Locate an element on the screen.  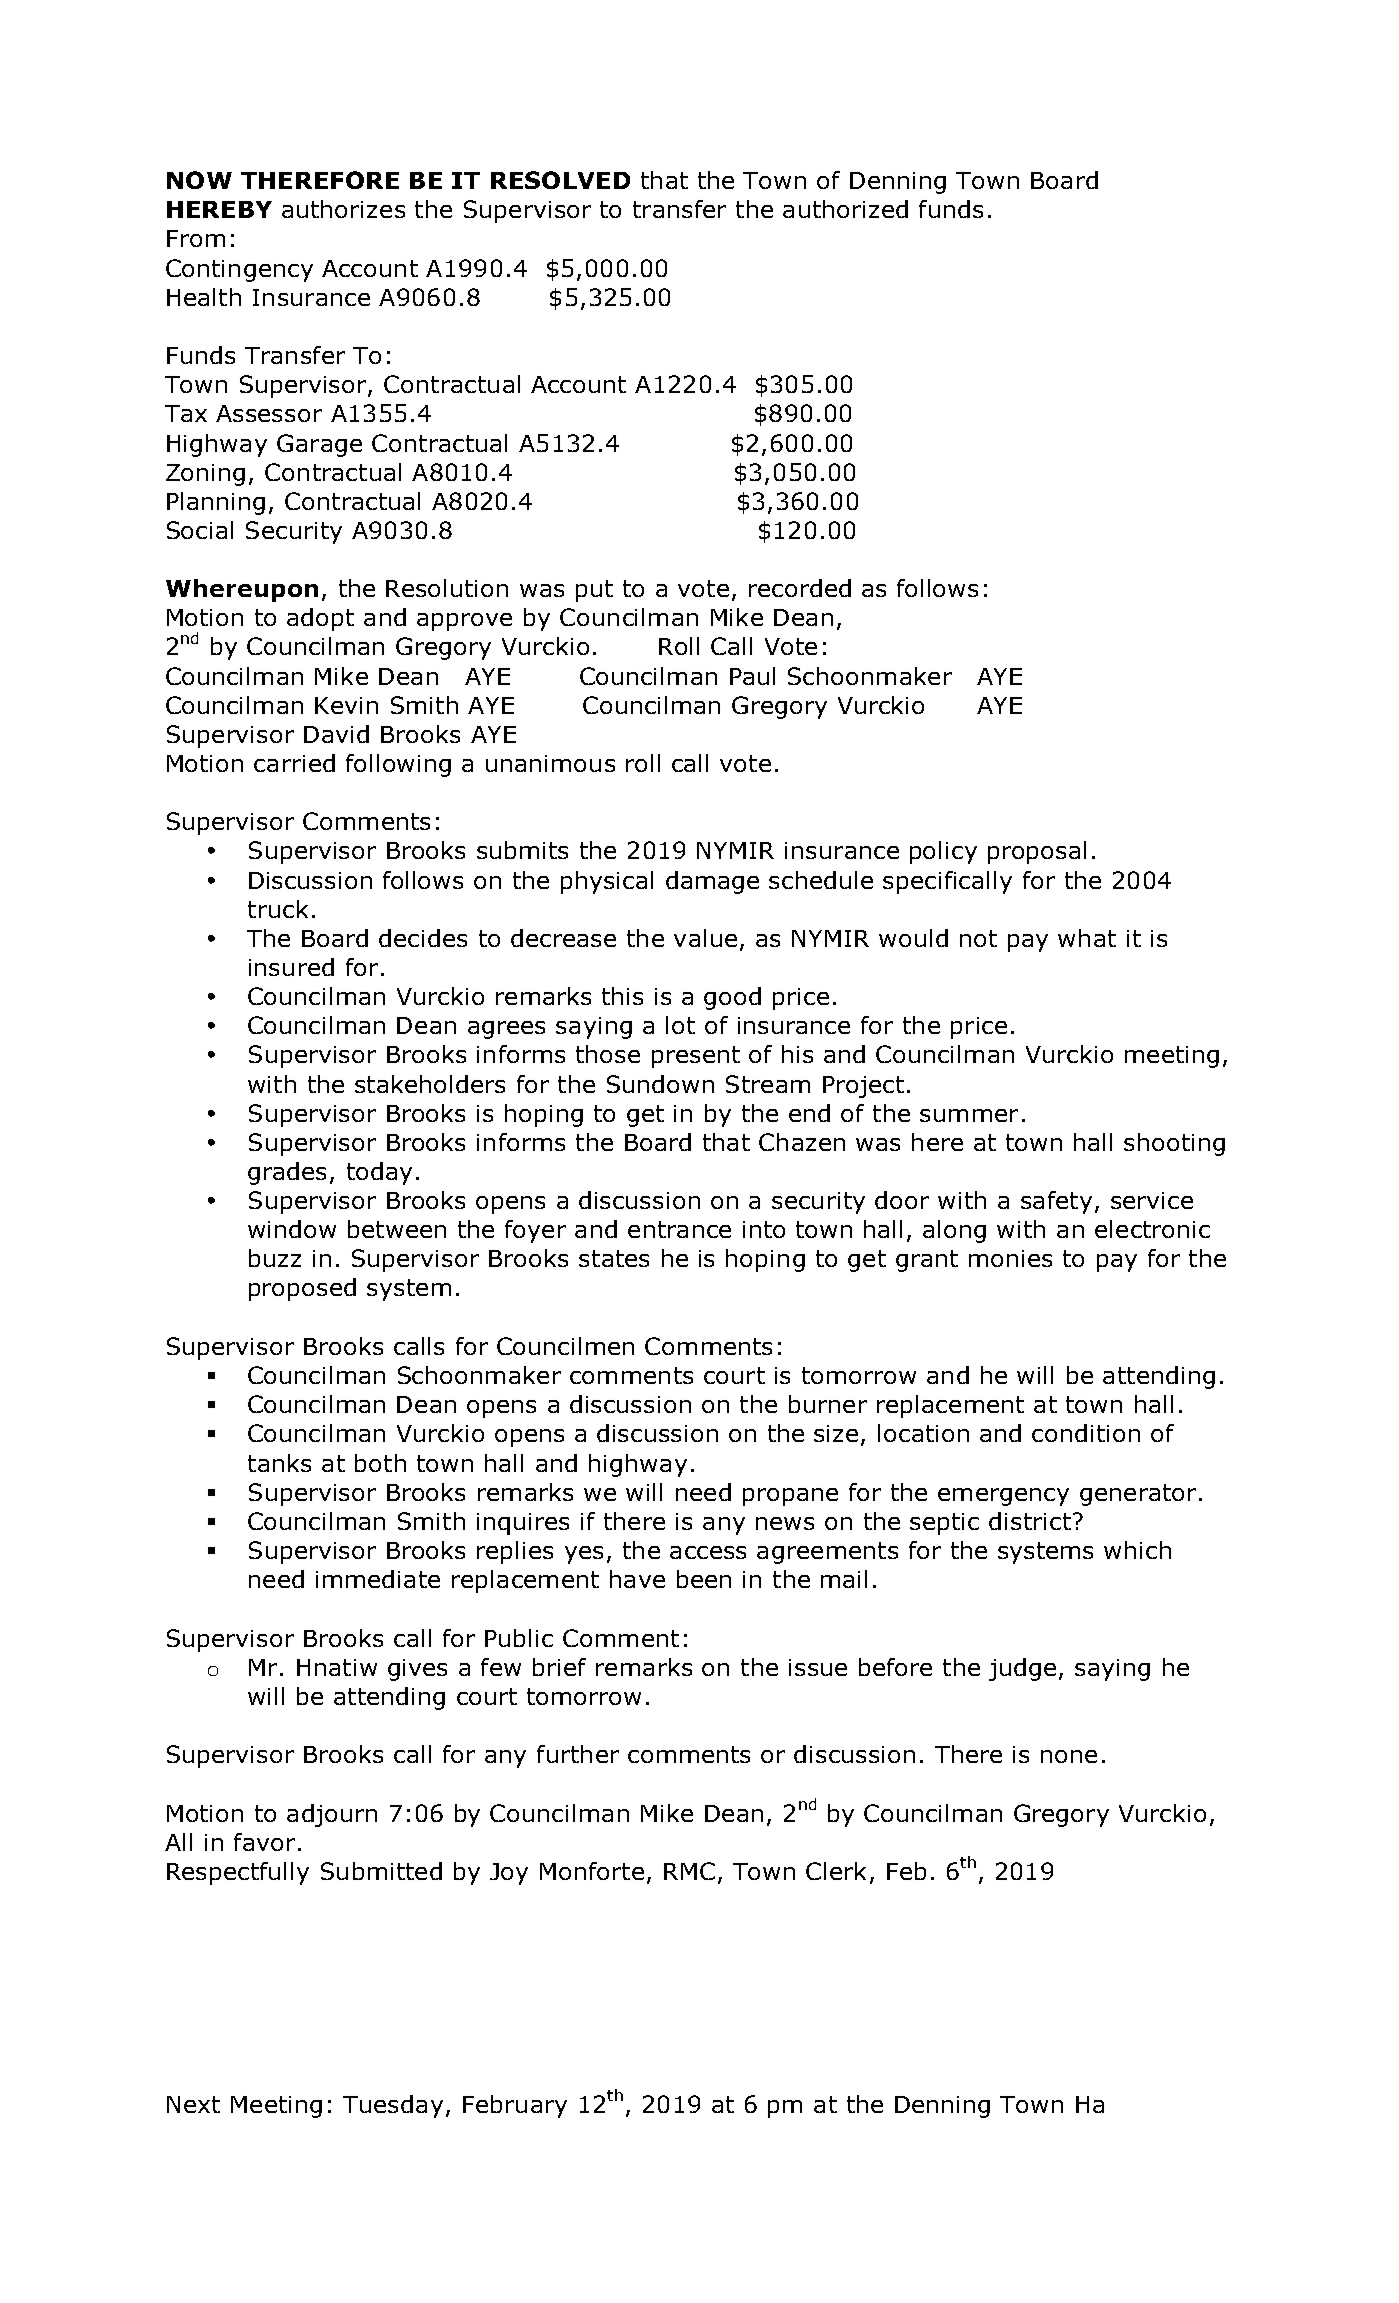
Paul is located at coordinates (752, 676).
